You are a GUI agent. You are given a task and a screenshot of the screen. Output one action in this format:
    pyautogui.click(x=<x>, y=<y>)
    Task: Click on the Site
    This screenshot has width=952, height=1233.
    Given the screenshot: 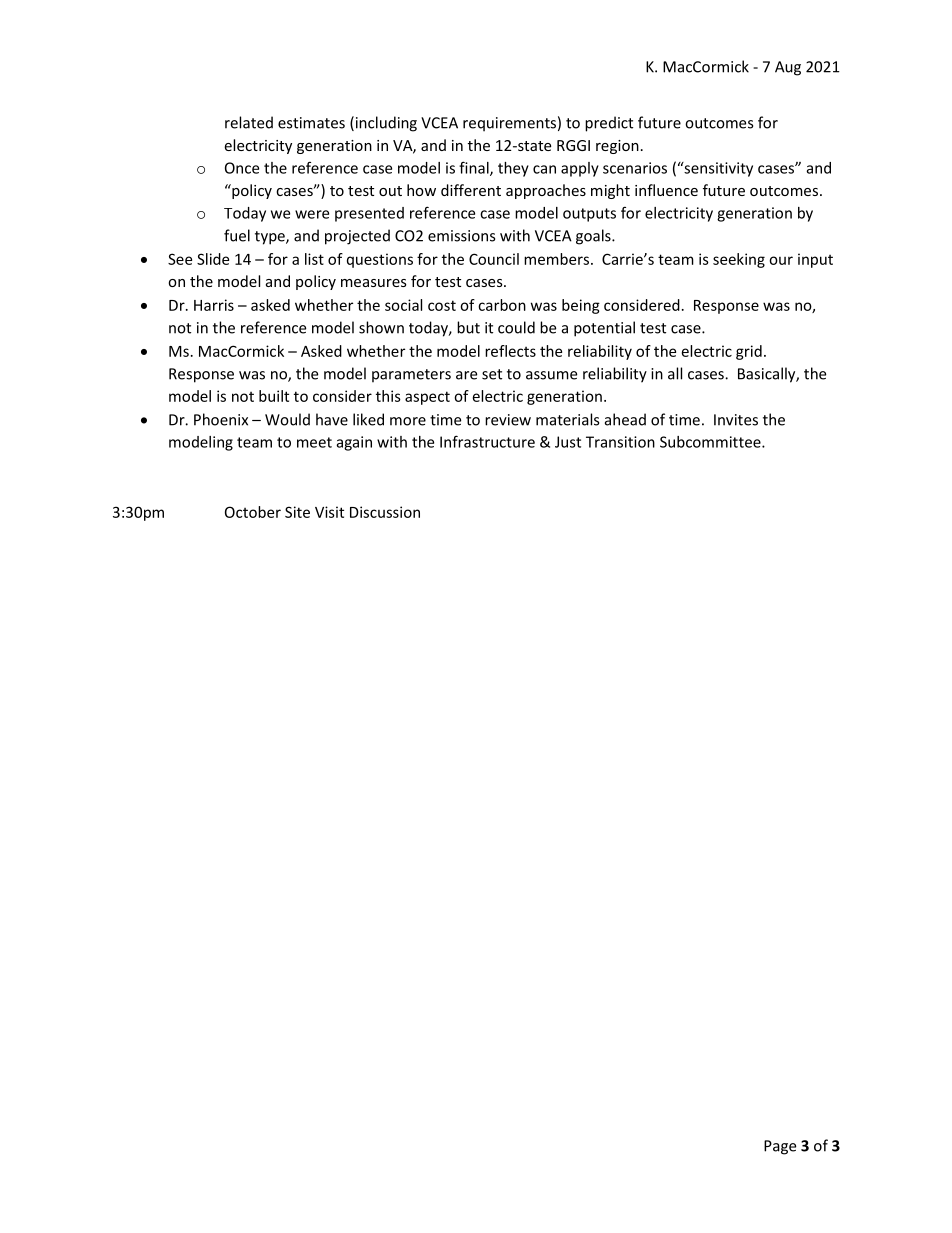 What is the action you would take?
    pyautogui.click(x=297, y=512)
